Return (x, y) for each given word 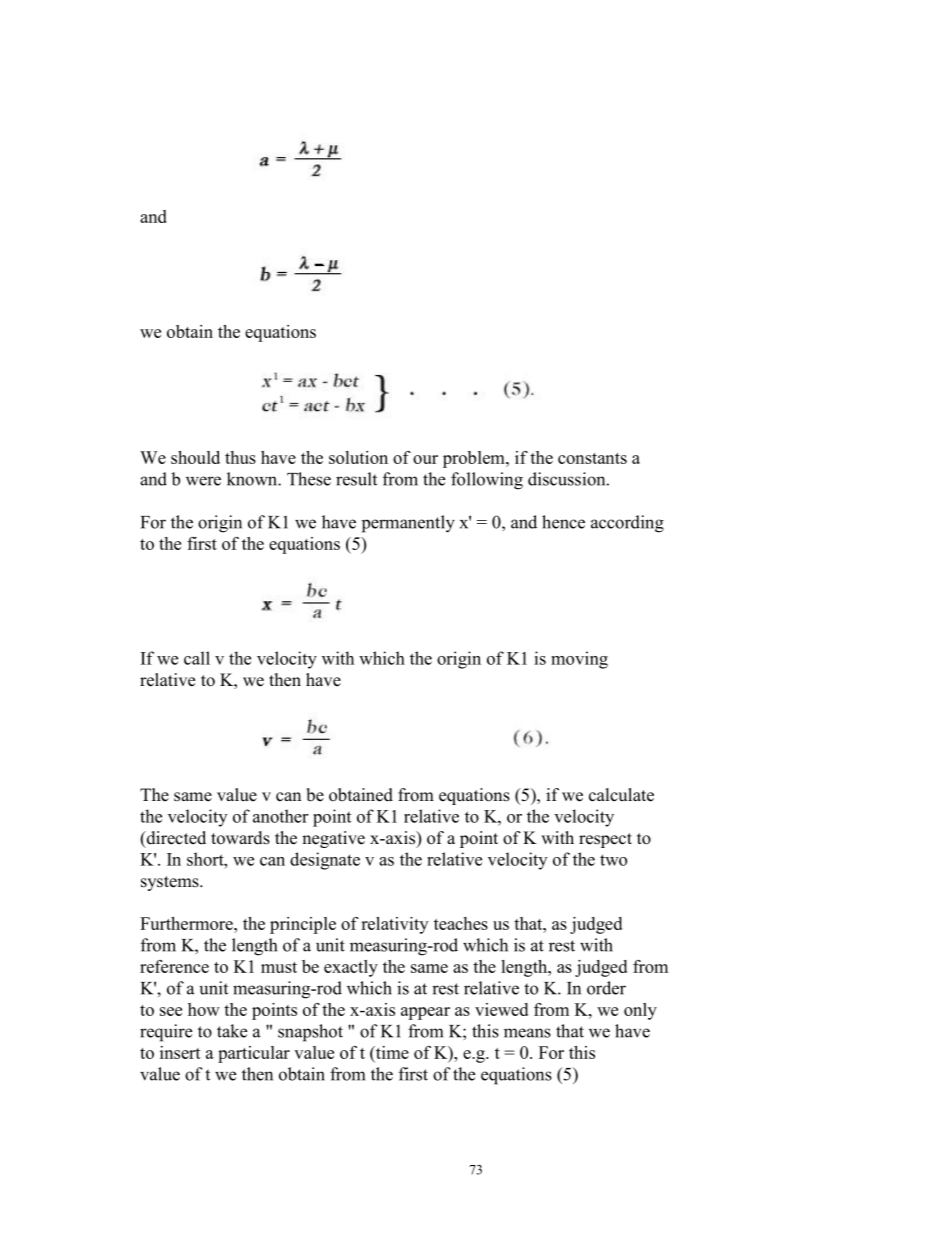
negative (333, 839)
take (232, 1031)
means (527, 1033)
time (391, 1053)
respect (605, 840)
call (197, 658)
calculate (621, 795)
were (203, 481)
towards (240, 838)
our (425, 459)
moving (579, 660)
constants (592, 458)
